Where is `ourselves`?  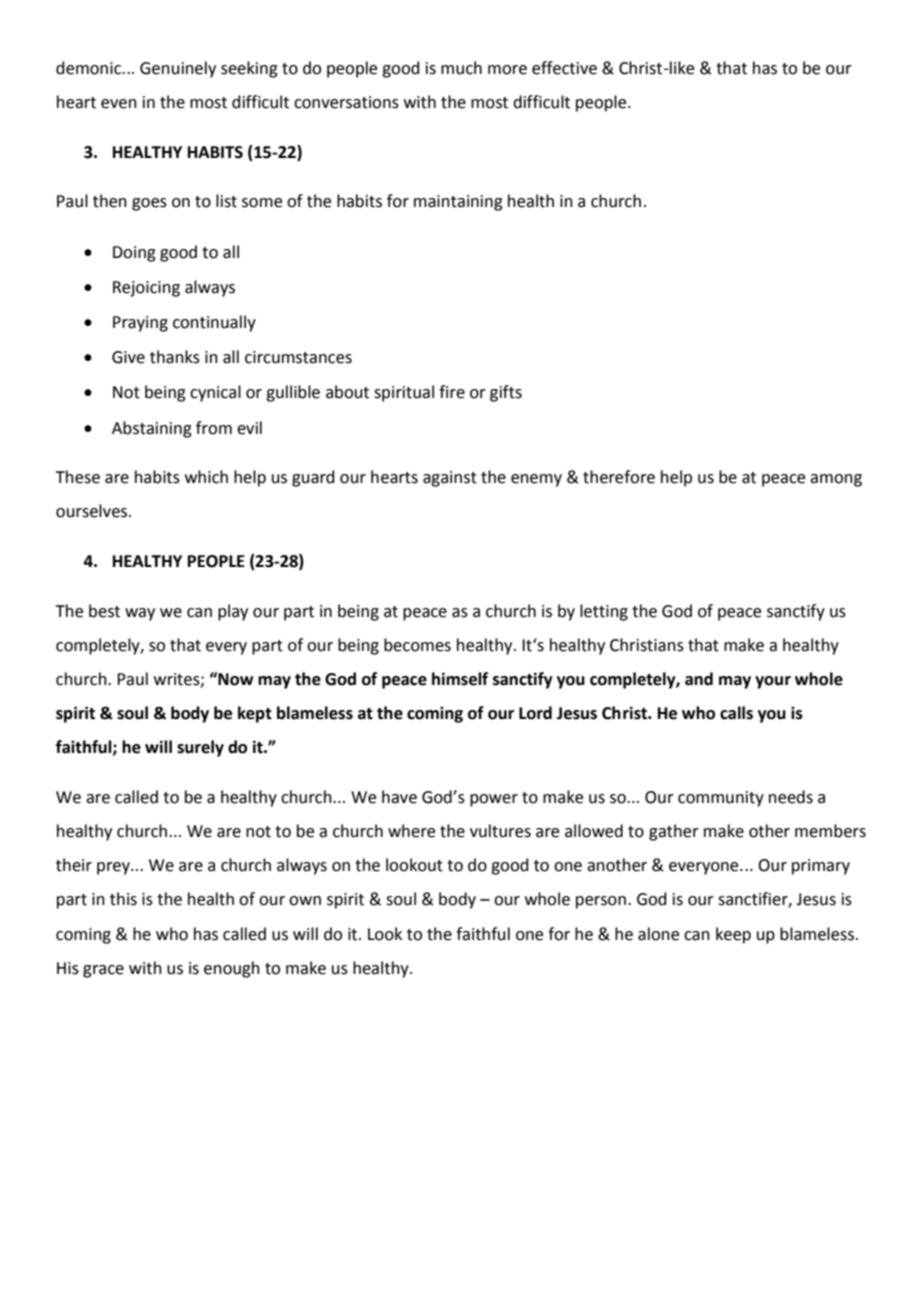
ourselves is located at coordinates (93, 511).
